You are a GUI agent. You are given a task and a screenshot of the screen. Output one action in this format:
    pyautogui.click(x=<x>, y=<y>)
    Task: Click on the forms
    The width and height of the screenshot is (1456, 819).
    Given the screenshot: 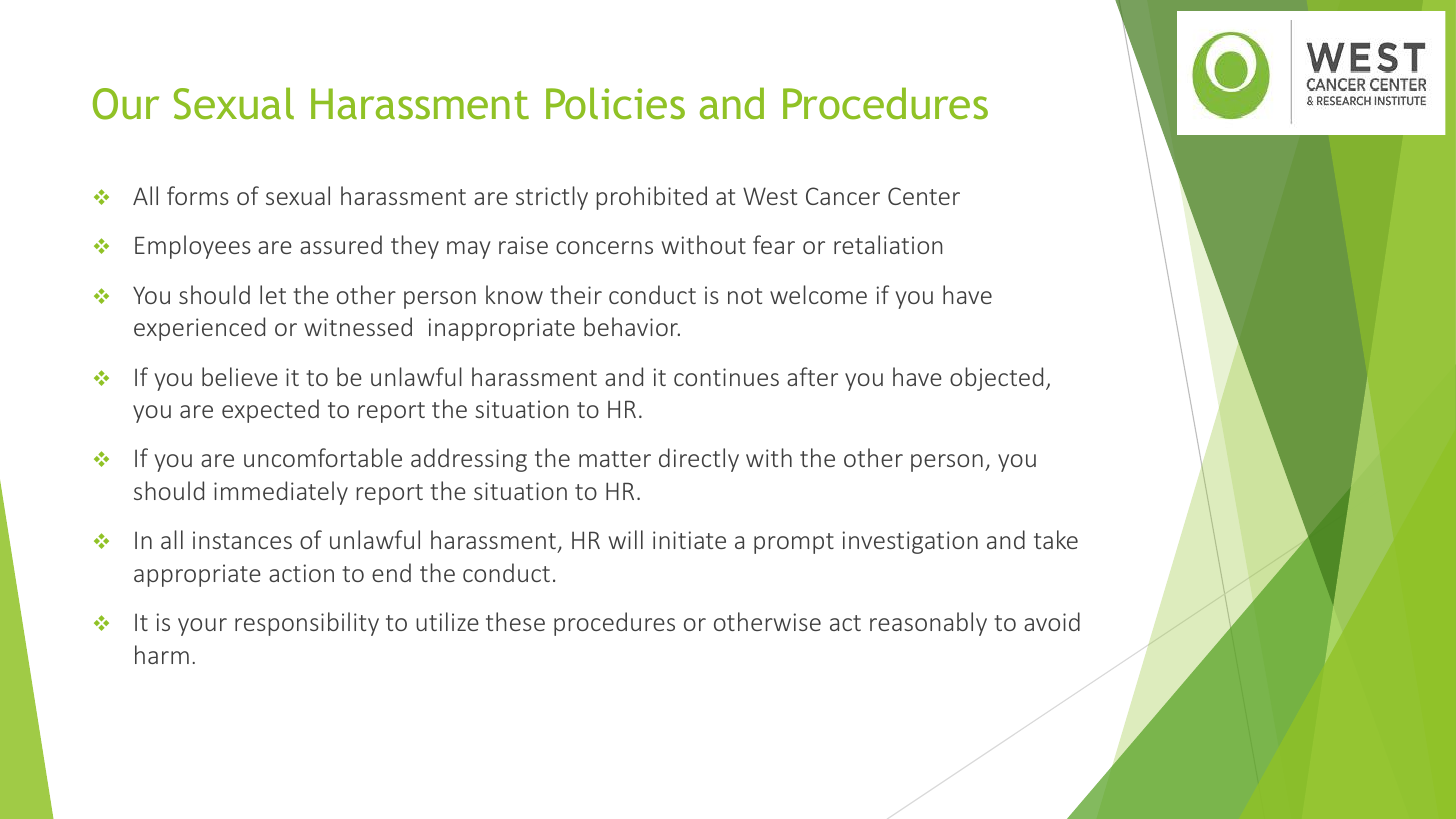 What is the action you would take?
    pyautogui.click(x=198, y=195)
